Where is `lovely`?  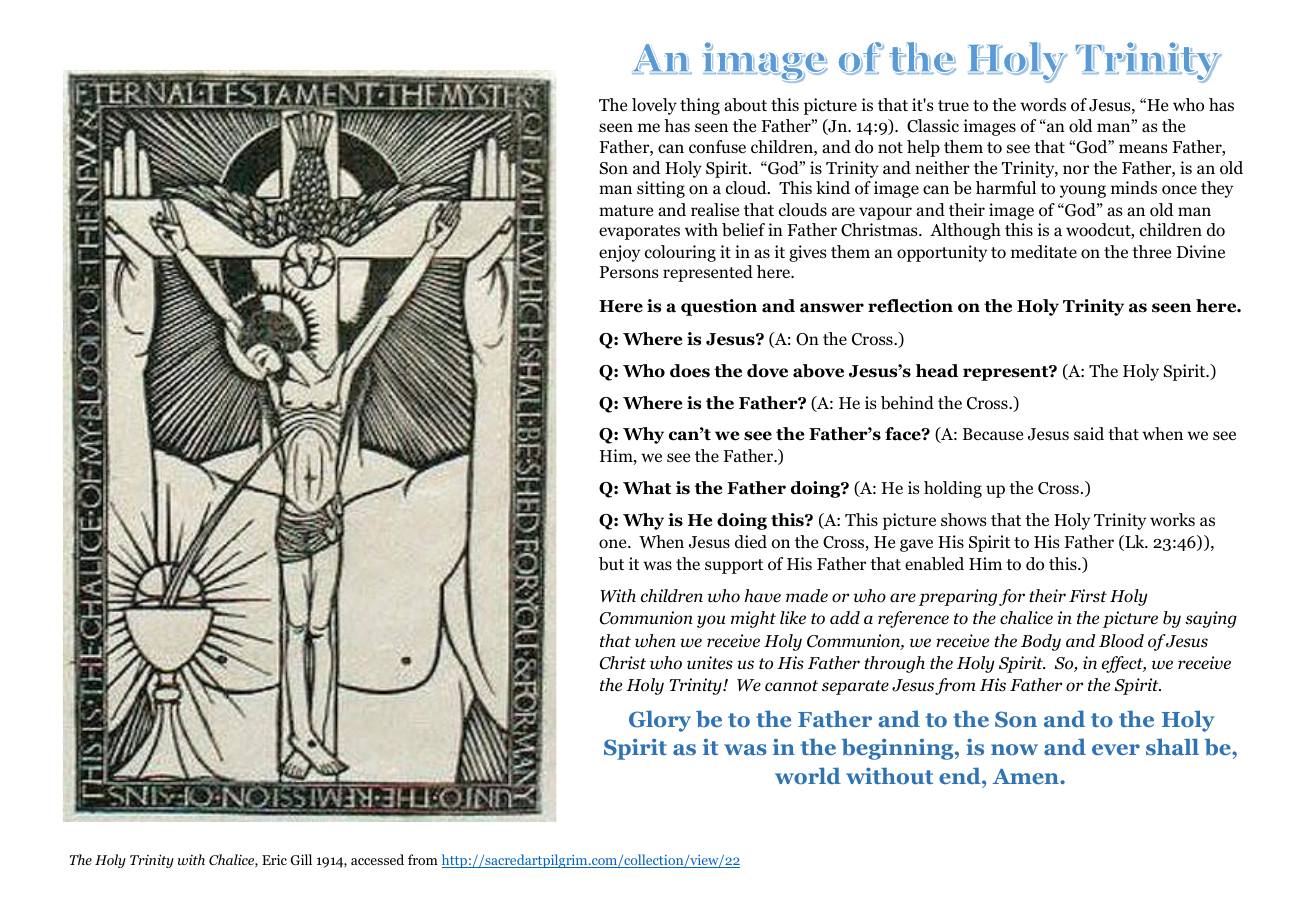 lovely is located at coordinates (654, 106).
